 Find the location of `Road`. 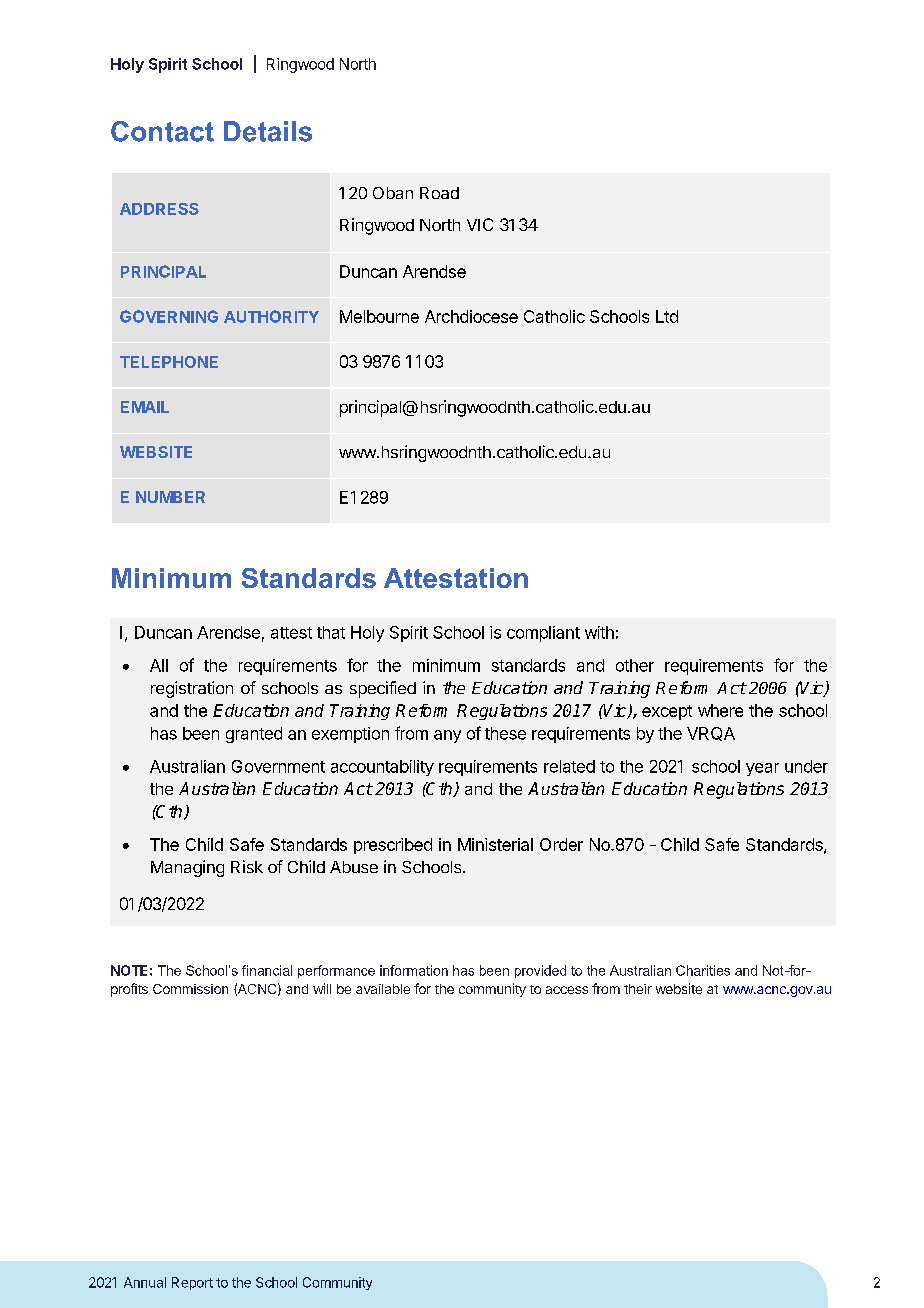

Road is located at coordinates (439, 193).
